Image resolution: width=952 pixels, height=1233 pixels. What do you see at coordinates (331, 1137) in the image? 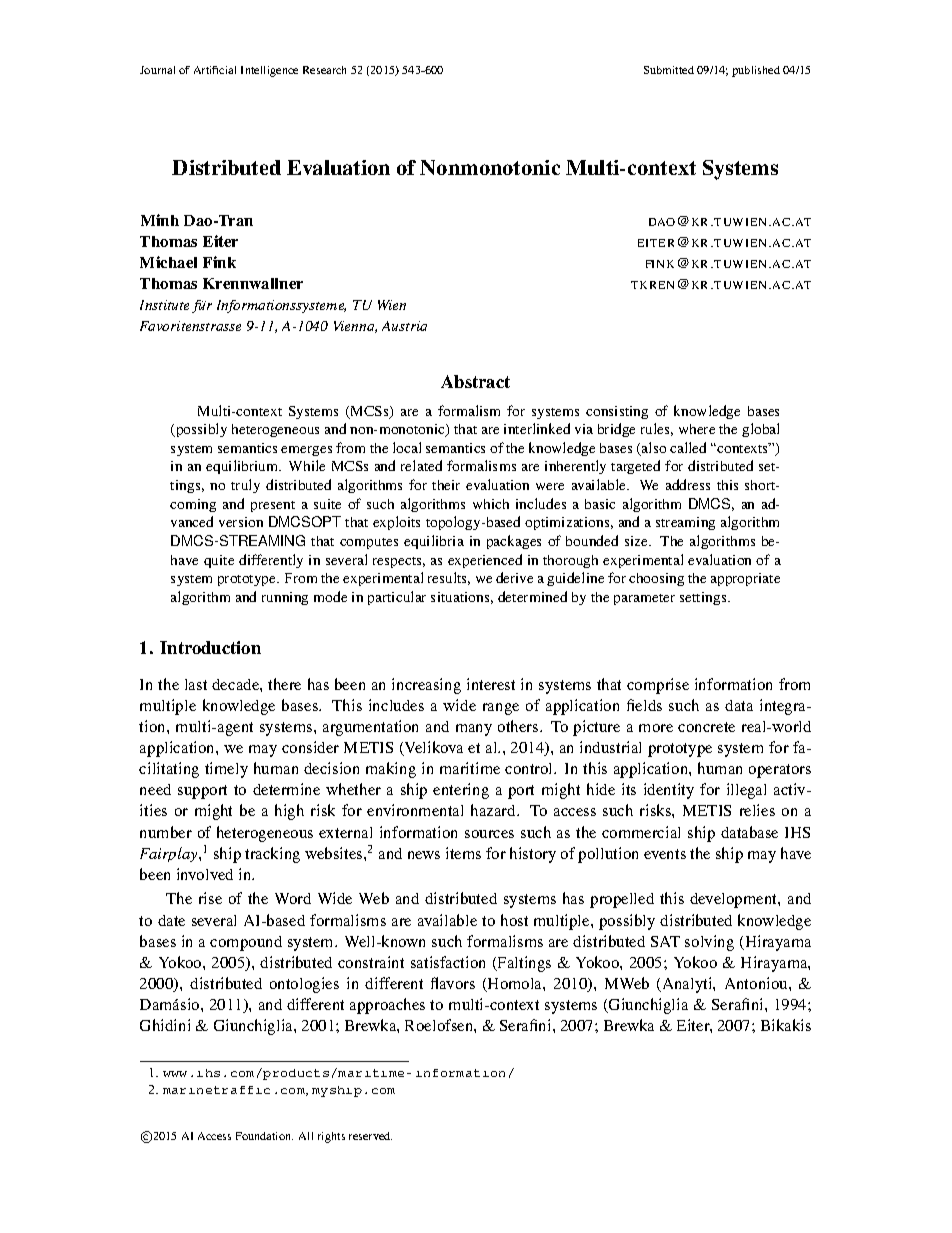
I see `rights` at bounding box center [331, 1137].
